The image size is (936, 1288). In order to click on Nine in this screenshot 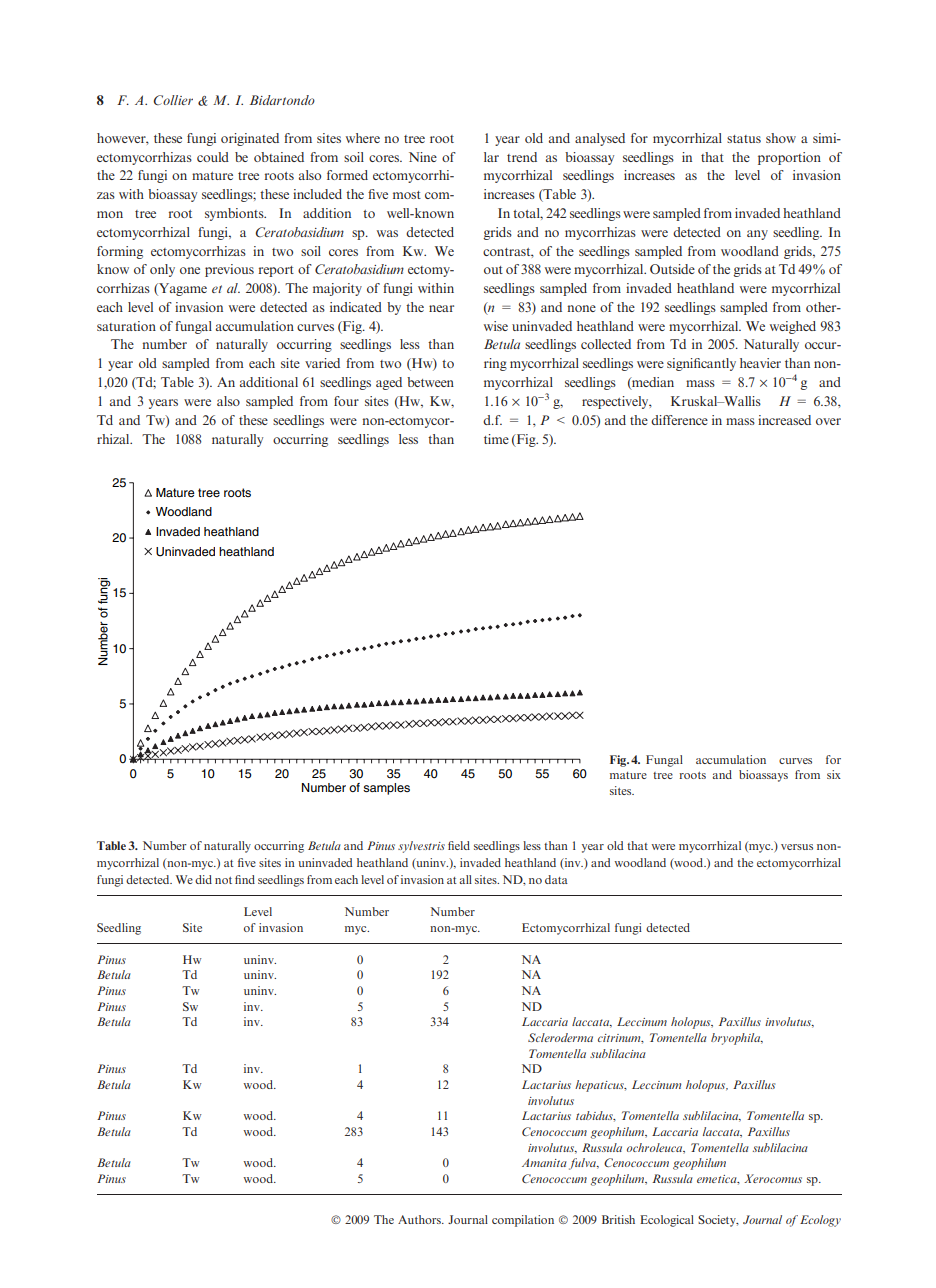, I will do `click(423, 157)`.
